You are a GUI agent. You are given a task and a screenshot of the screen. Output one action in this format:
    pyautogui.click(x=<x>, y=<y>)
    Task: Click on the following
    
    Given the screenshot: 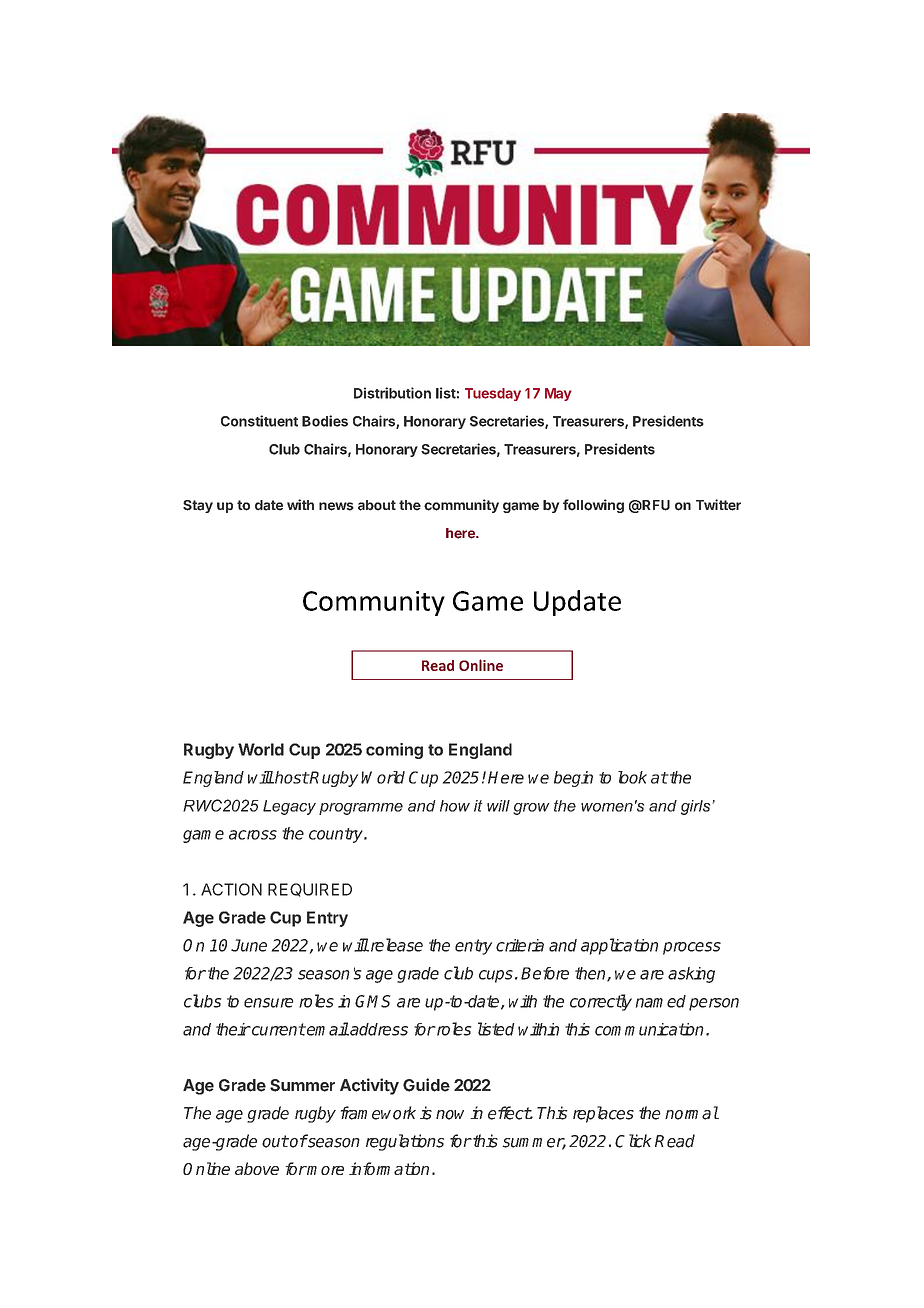 What is the action you would take?
    pyautogui.click(x=593, y=506)
